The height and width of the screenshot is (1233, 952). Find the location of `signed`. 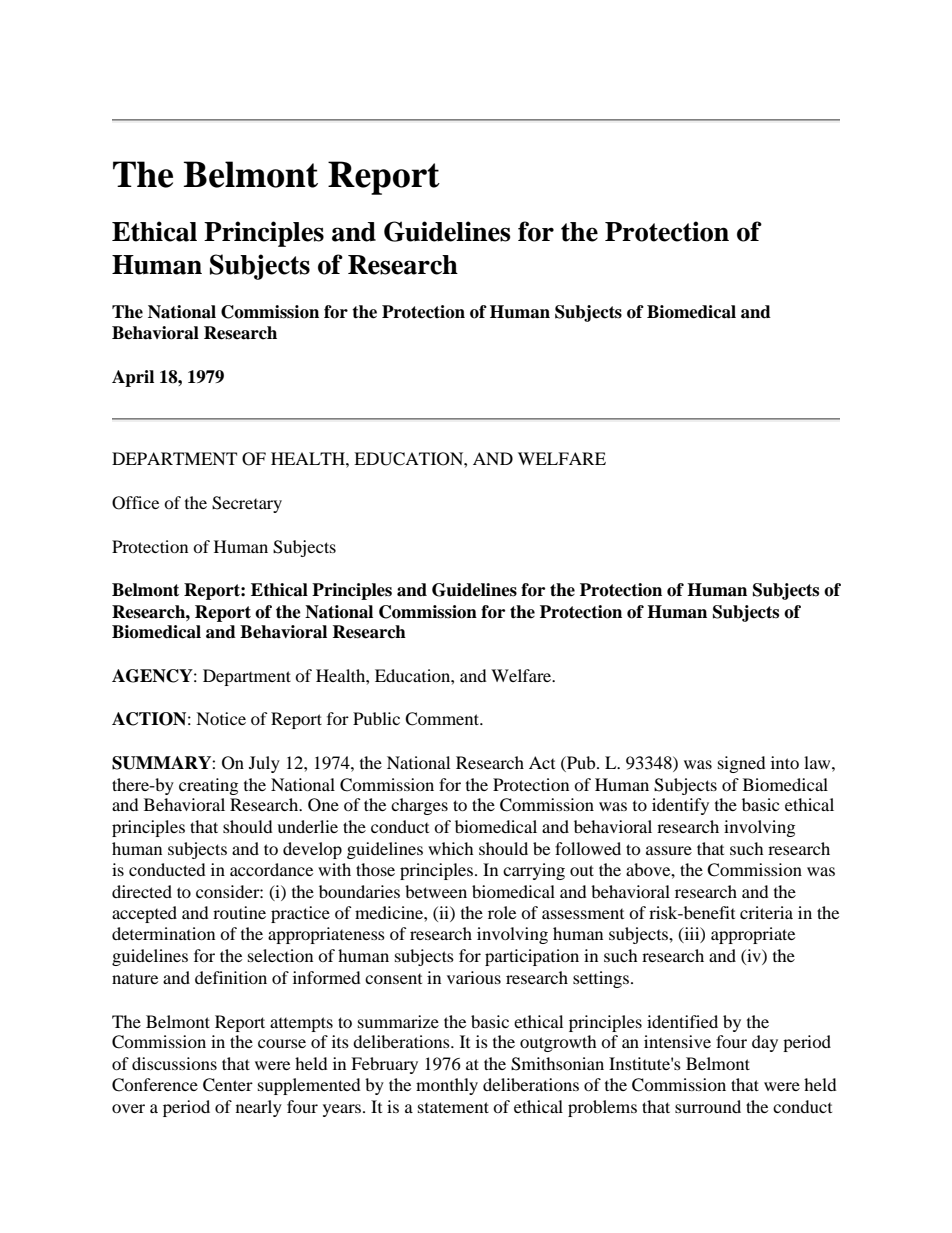

signed is located at coordinates (742, 764).
